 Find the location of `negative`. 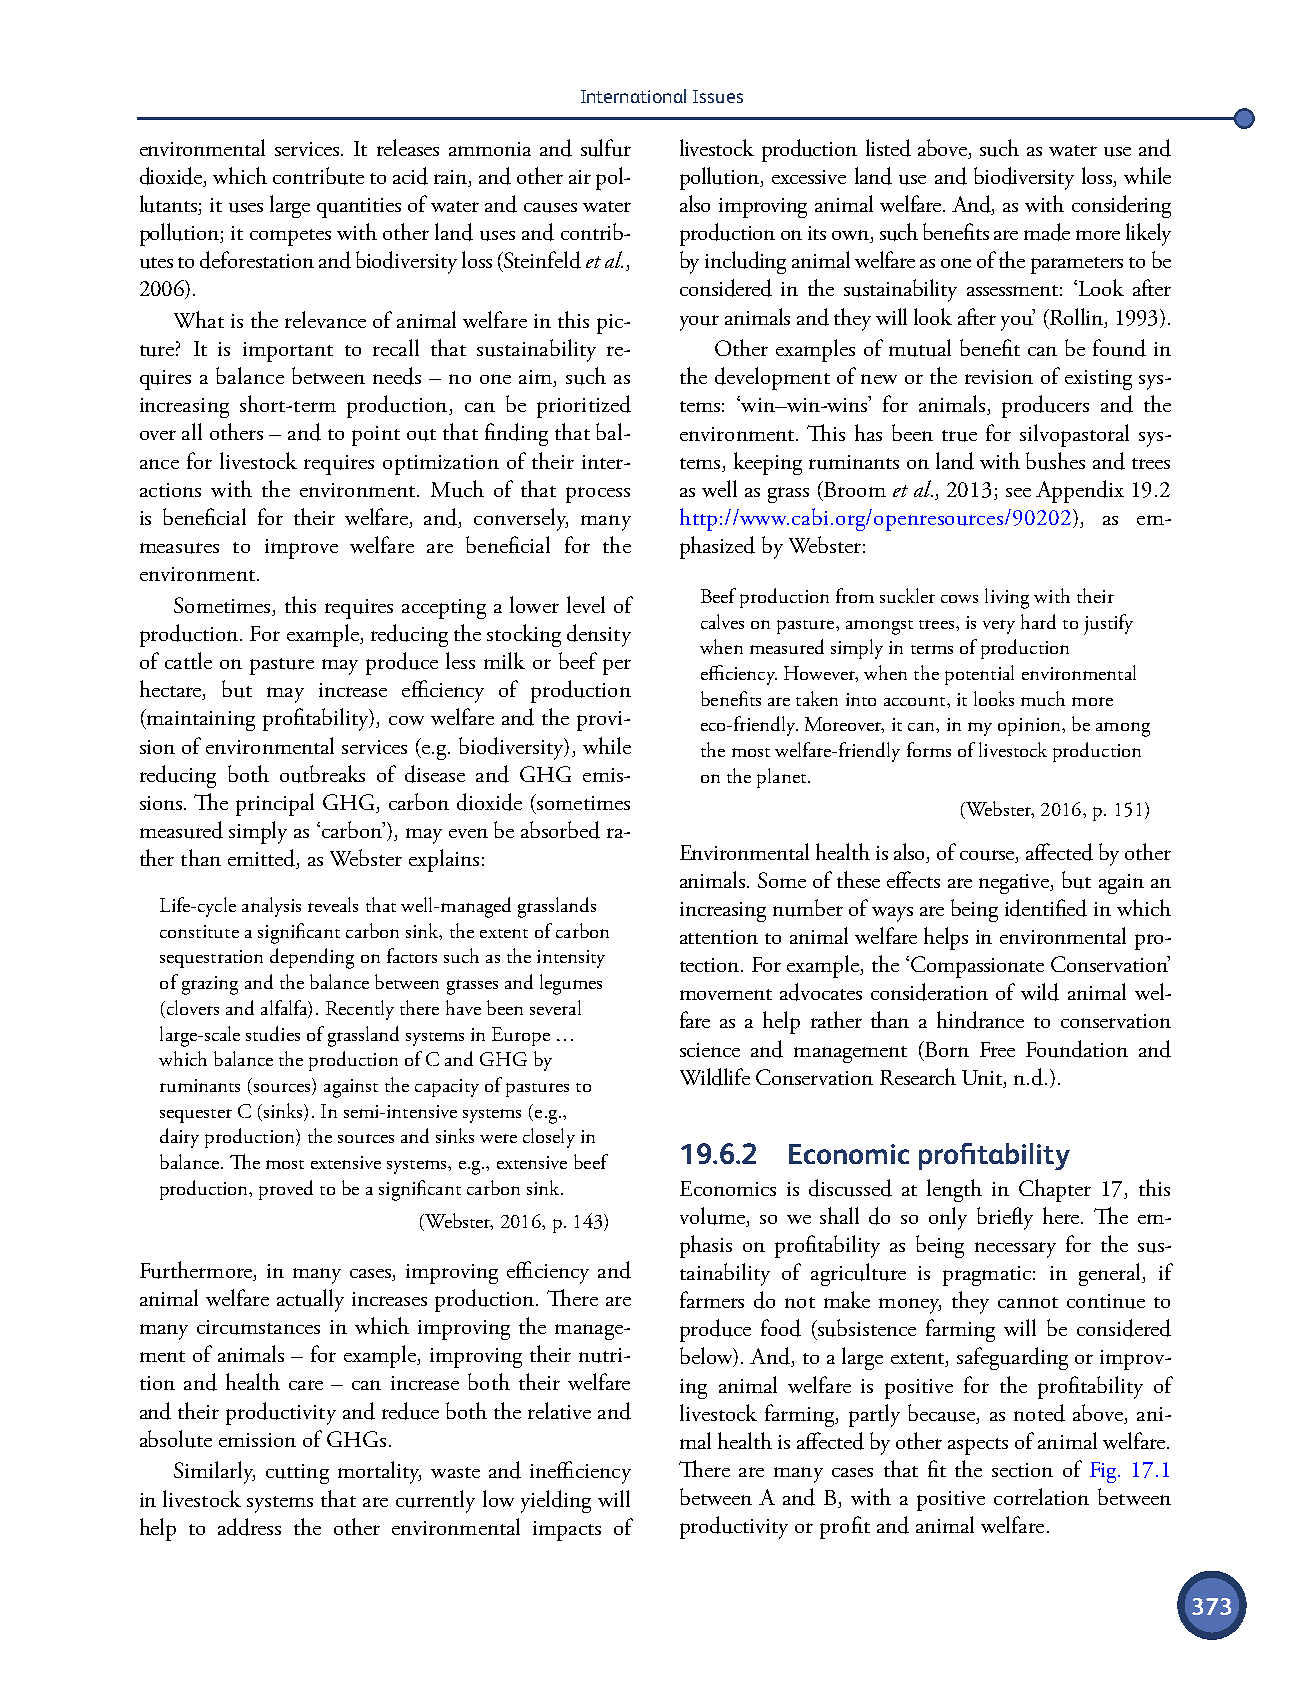

negative is located at coordinates (1015, 884).
